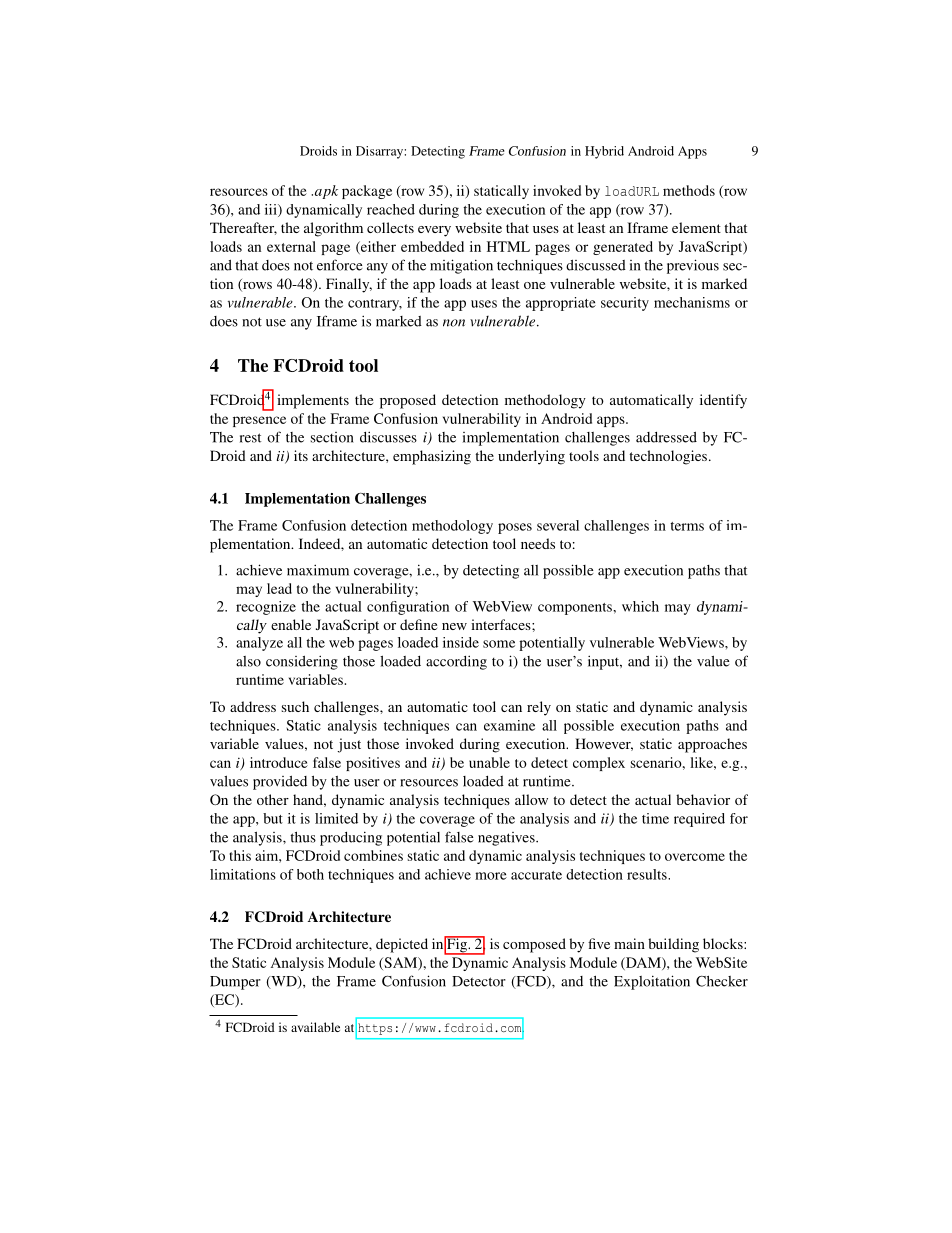 This screenshot has width=952, height=1233. What do you see at coordinates (689, 190) in the screenshot?
I see `methods` at bounding box center [689, 190].
